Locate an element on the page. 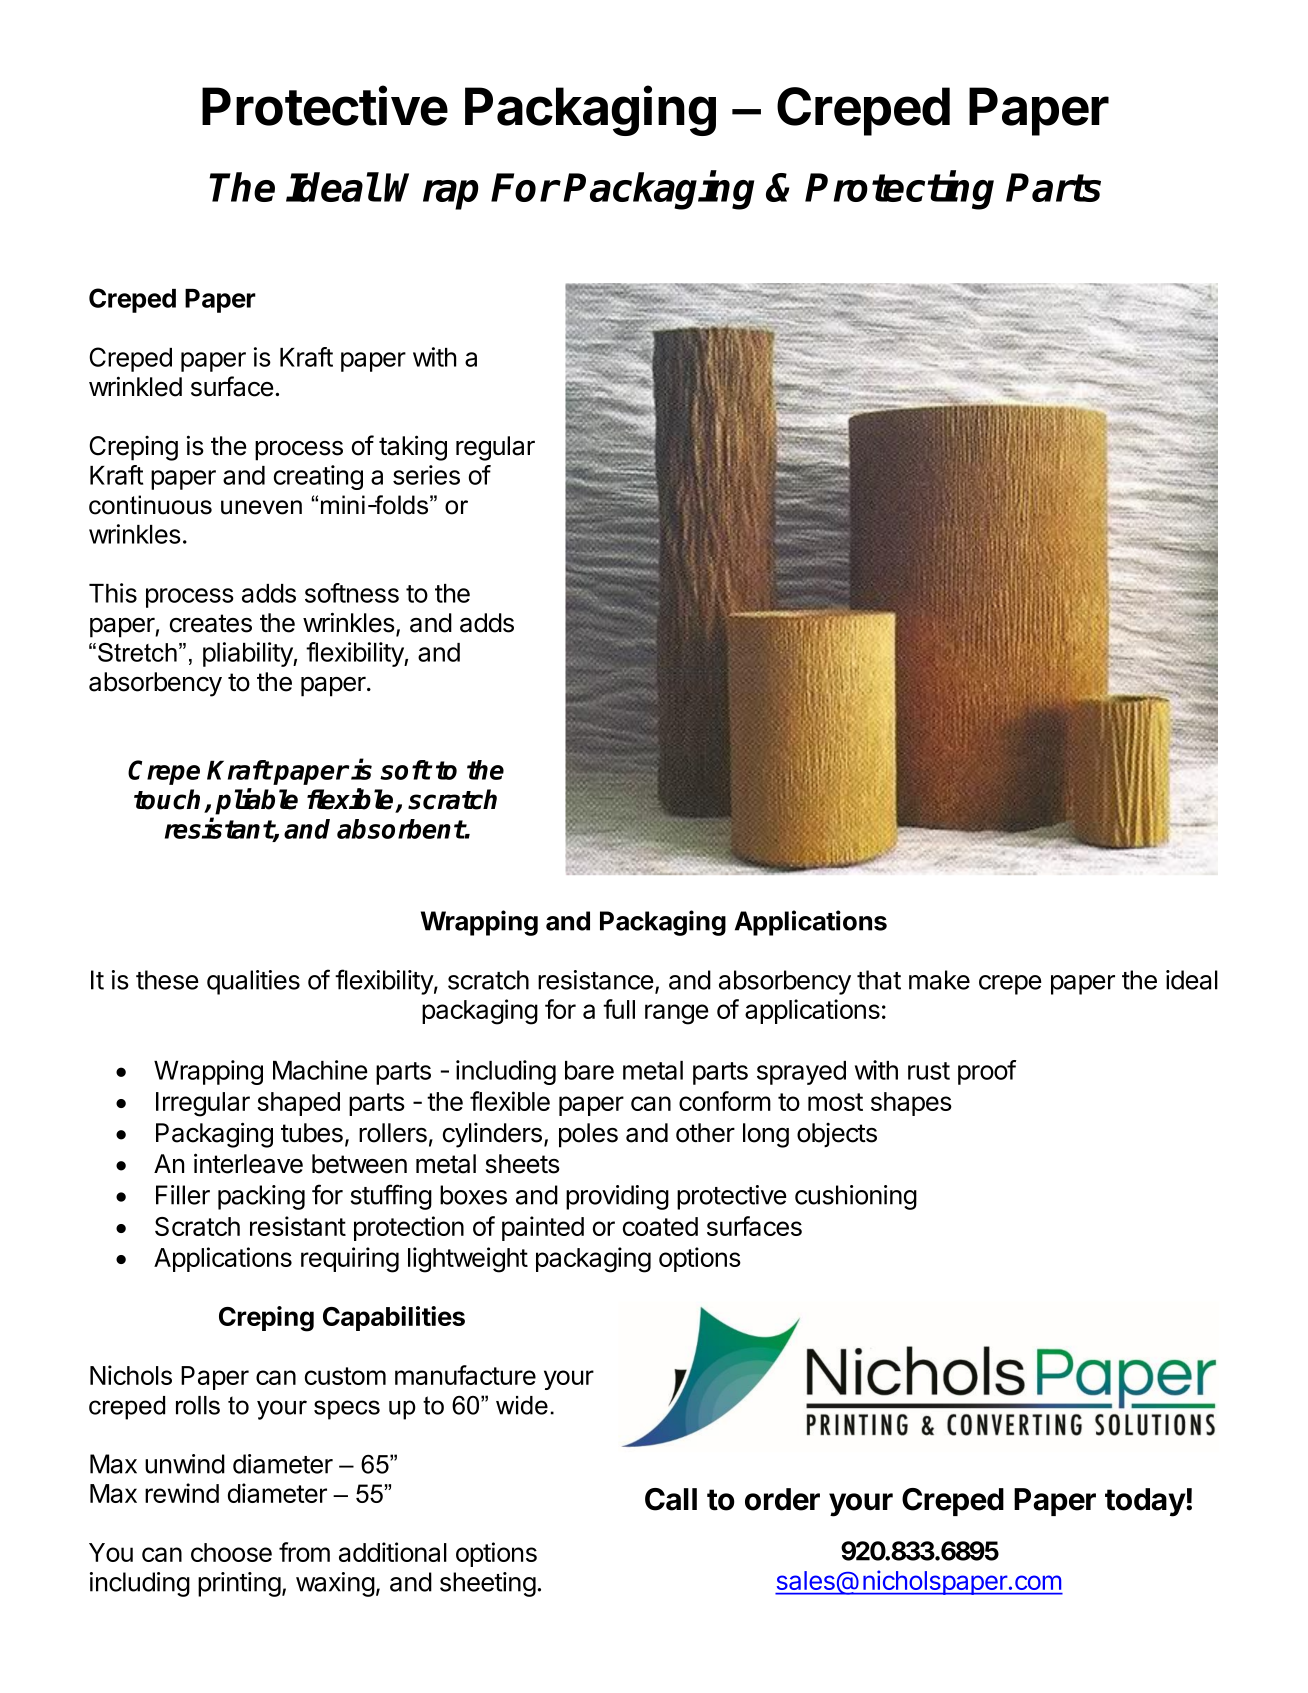 Image resolution: width=1308 pixels, height=1693 pixels. series is located at coordinates (426, 475).
